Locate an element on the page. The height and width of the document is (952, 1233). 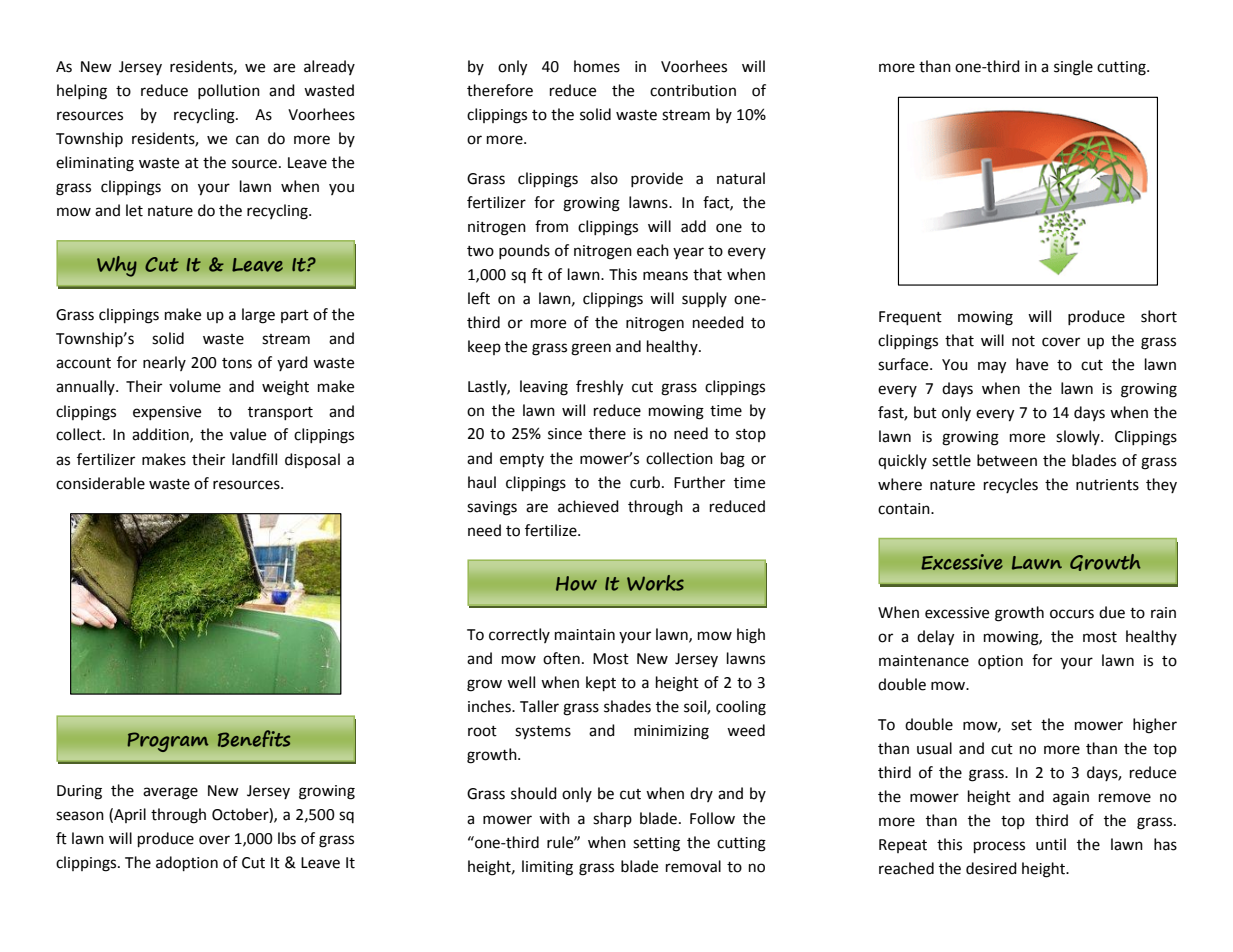
until is located at coordinates (1051, 844).
